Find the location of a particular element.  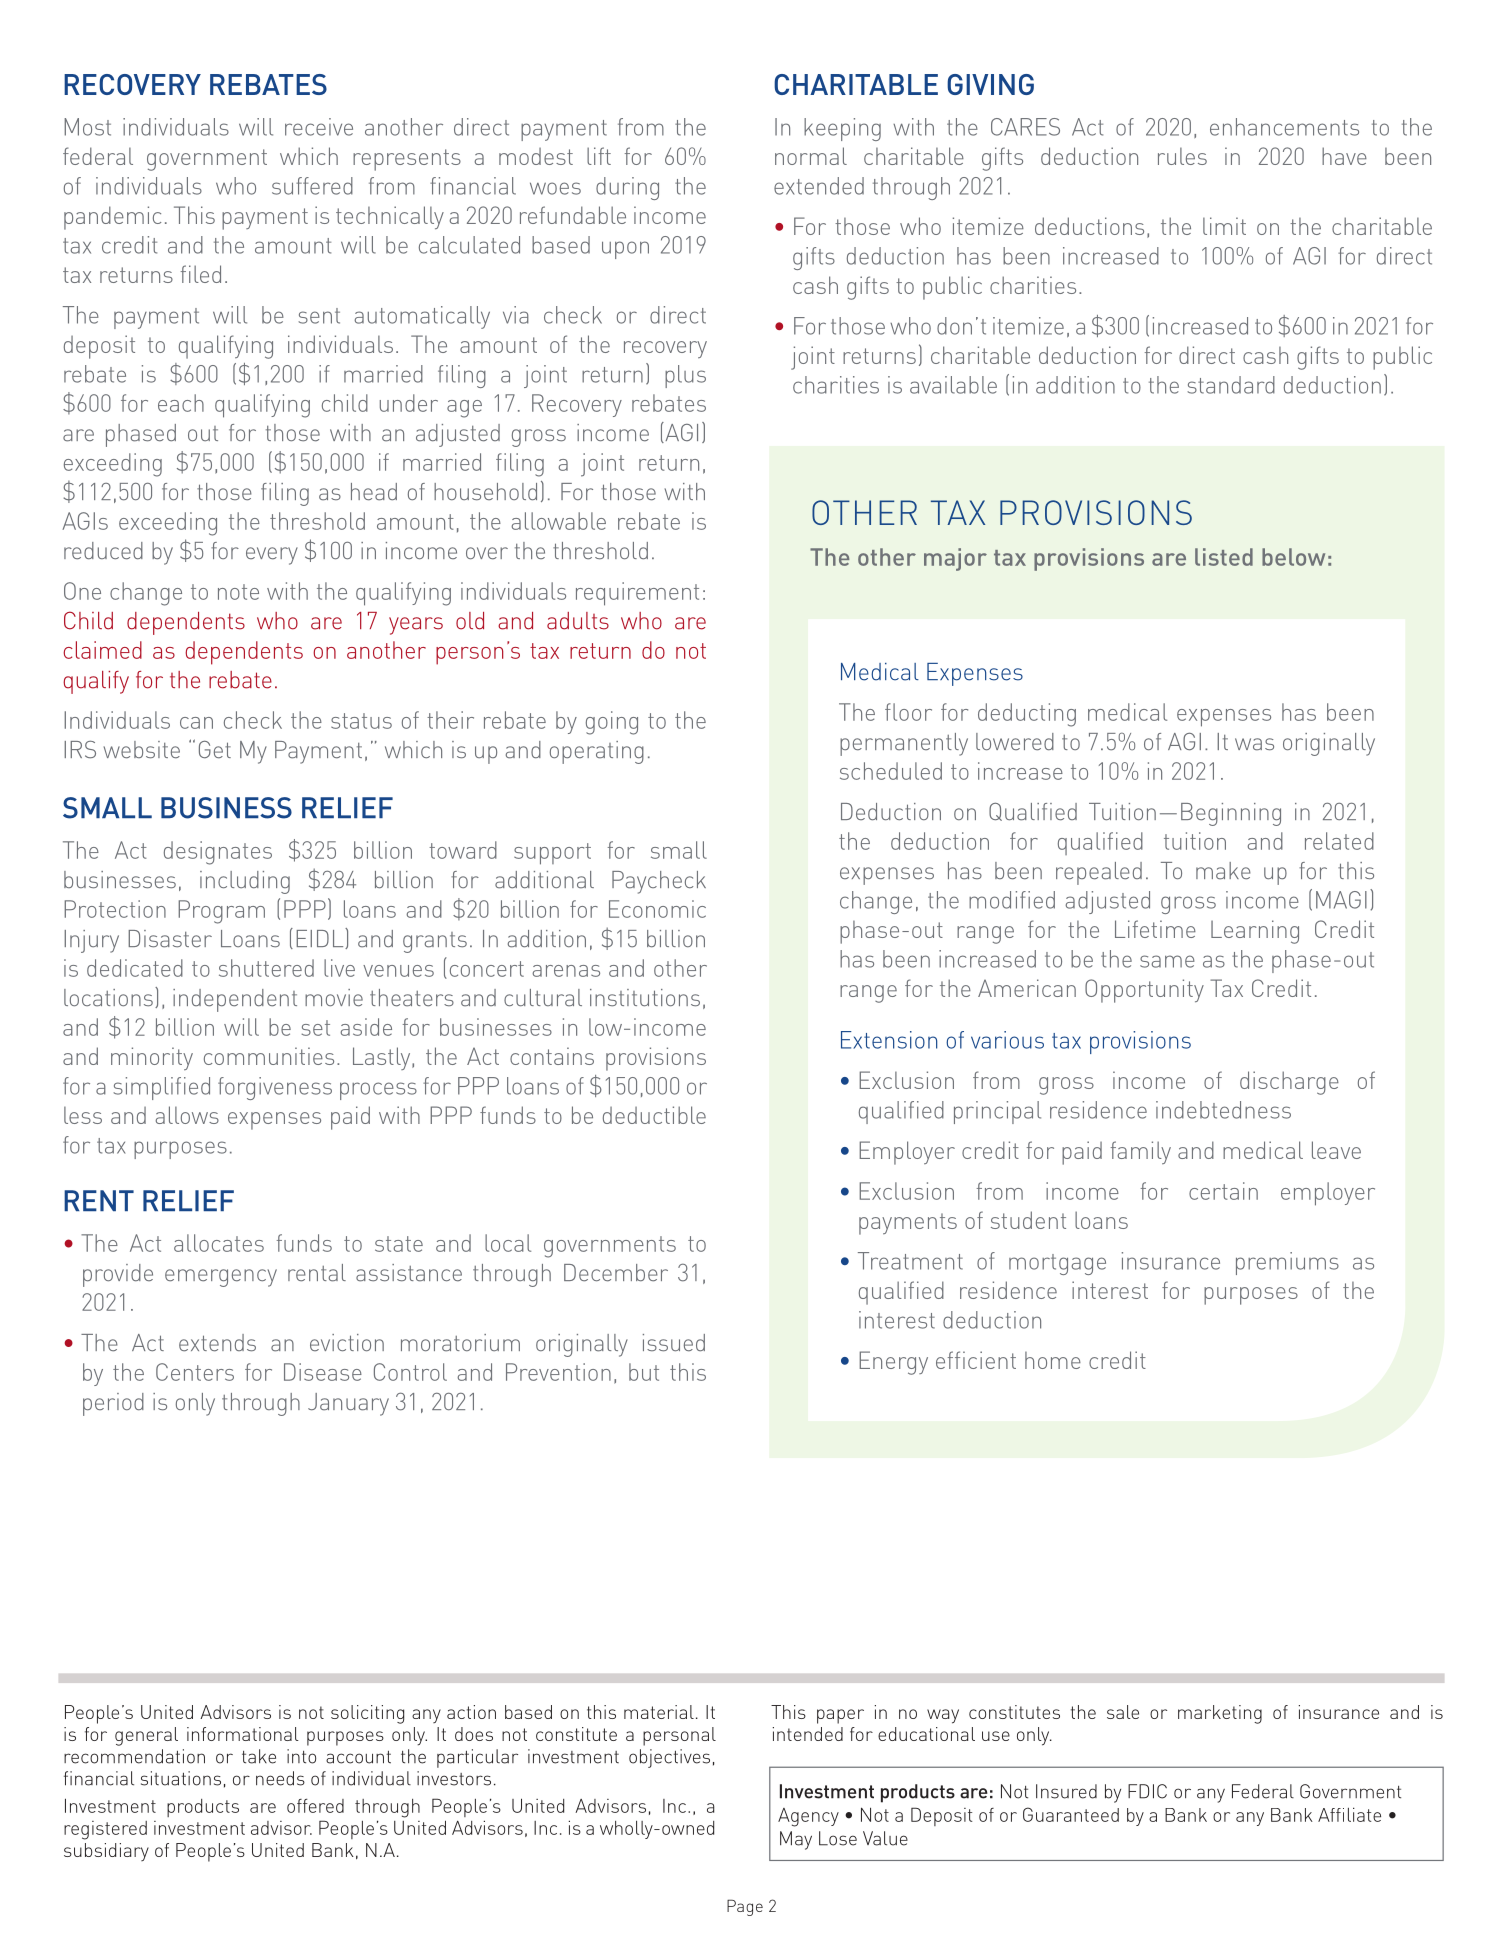

normal is located at coordinates (811, 156).
